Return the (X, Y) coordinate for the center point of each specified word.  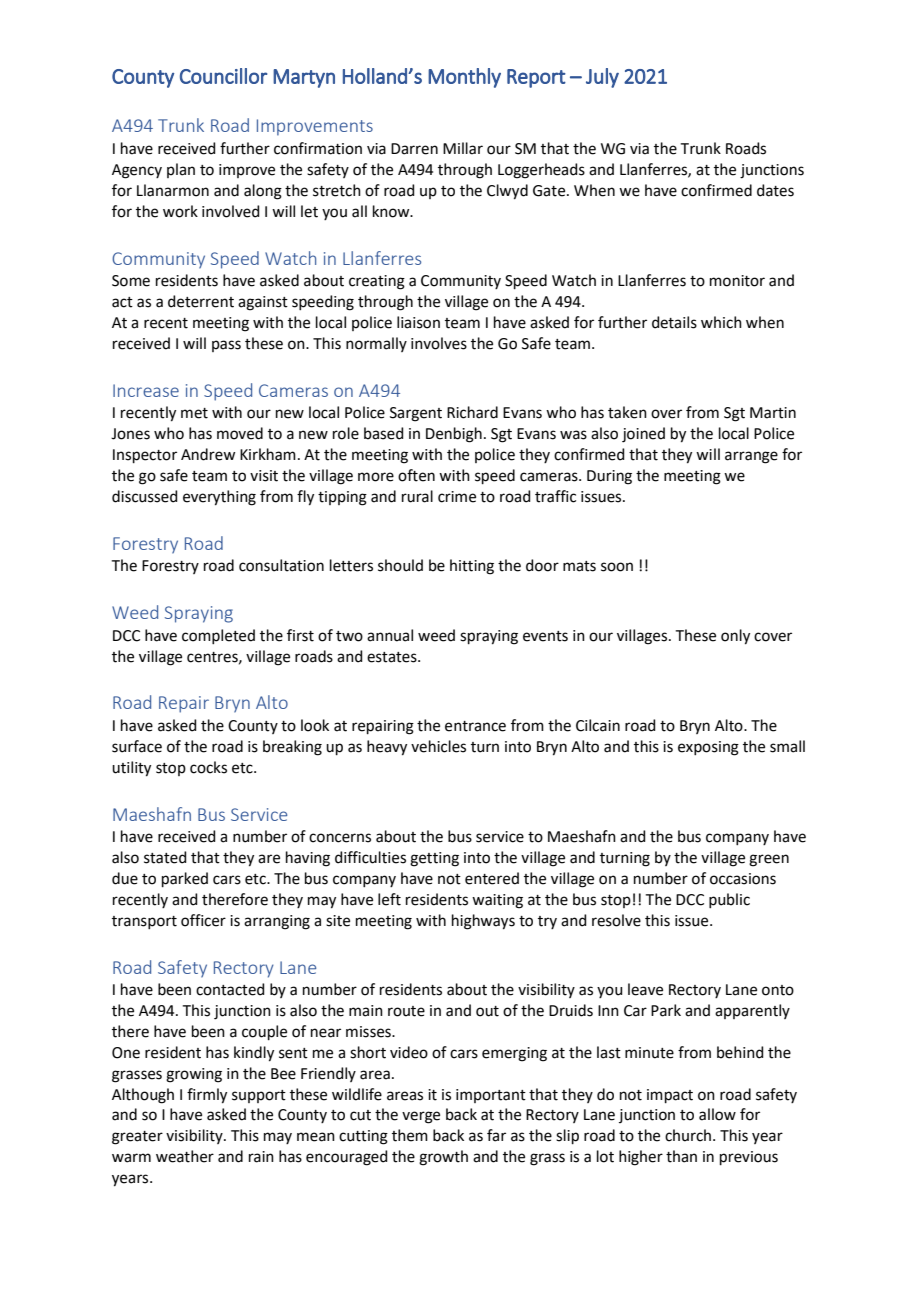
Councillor (223, 76)
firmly (207, 1096)
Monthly (464, 78)
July (602, 78)
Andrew (208, 454)
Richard (472, 412)
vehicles (438, 746)
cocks (208, 767)
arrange (751, 457)
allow (717, 1114)
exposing (708, 748)
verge (421, 1117)
